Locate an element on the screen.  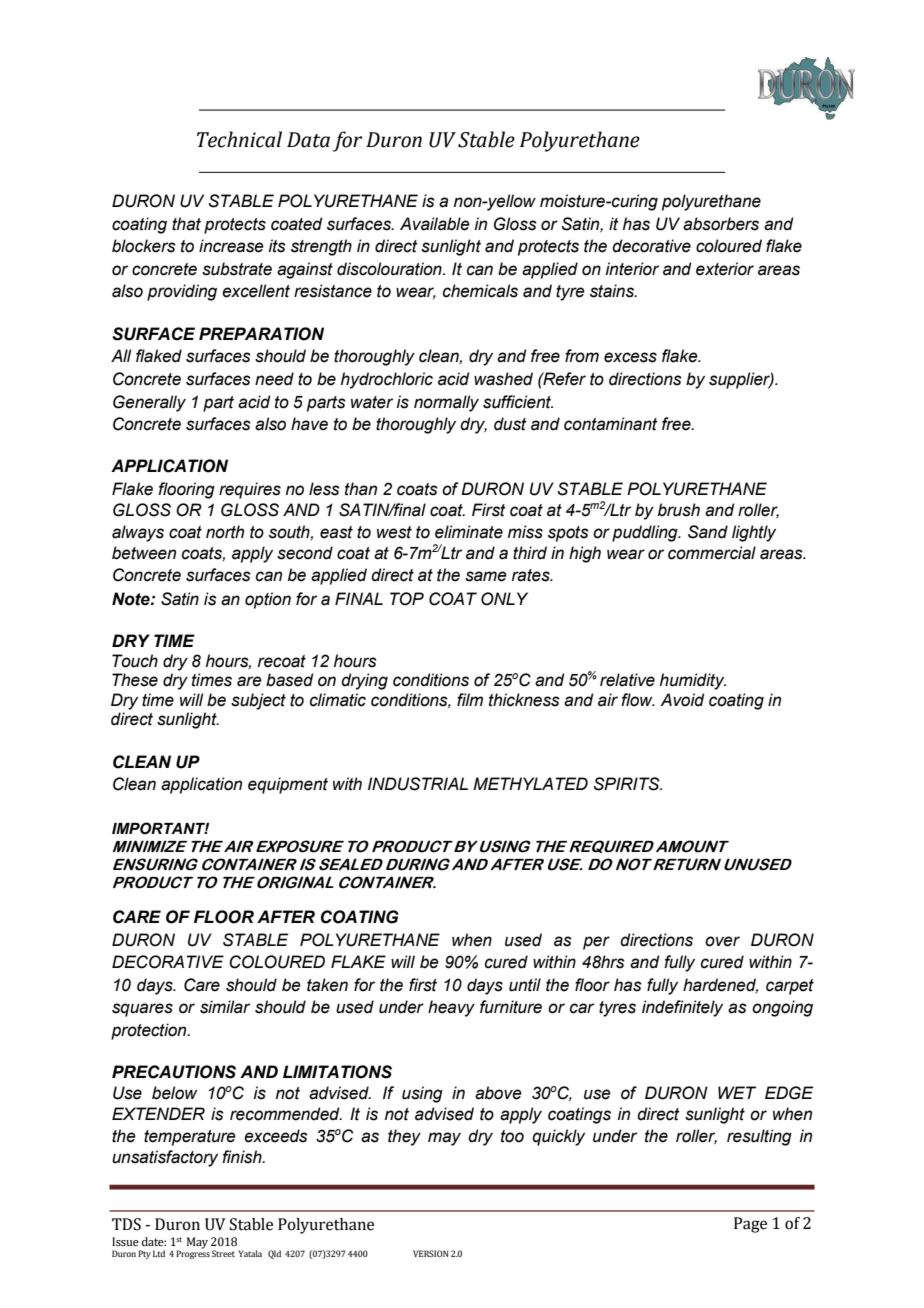
normally is located at coordinates (446, 403).
